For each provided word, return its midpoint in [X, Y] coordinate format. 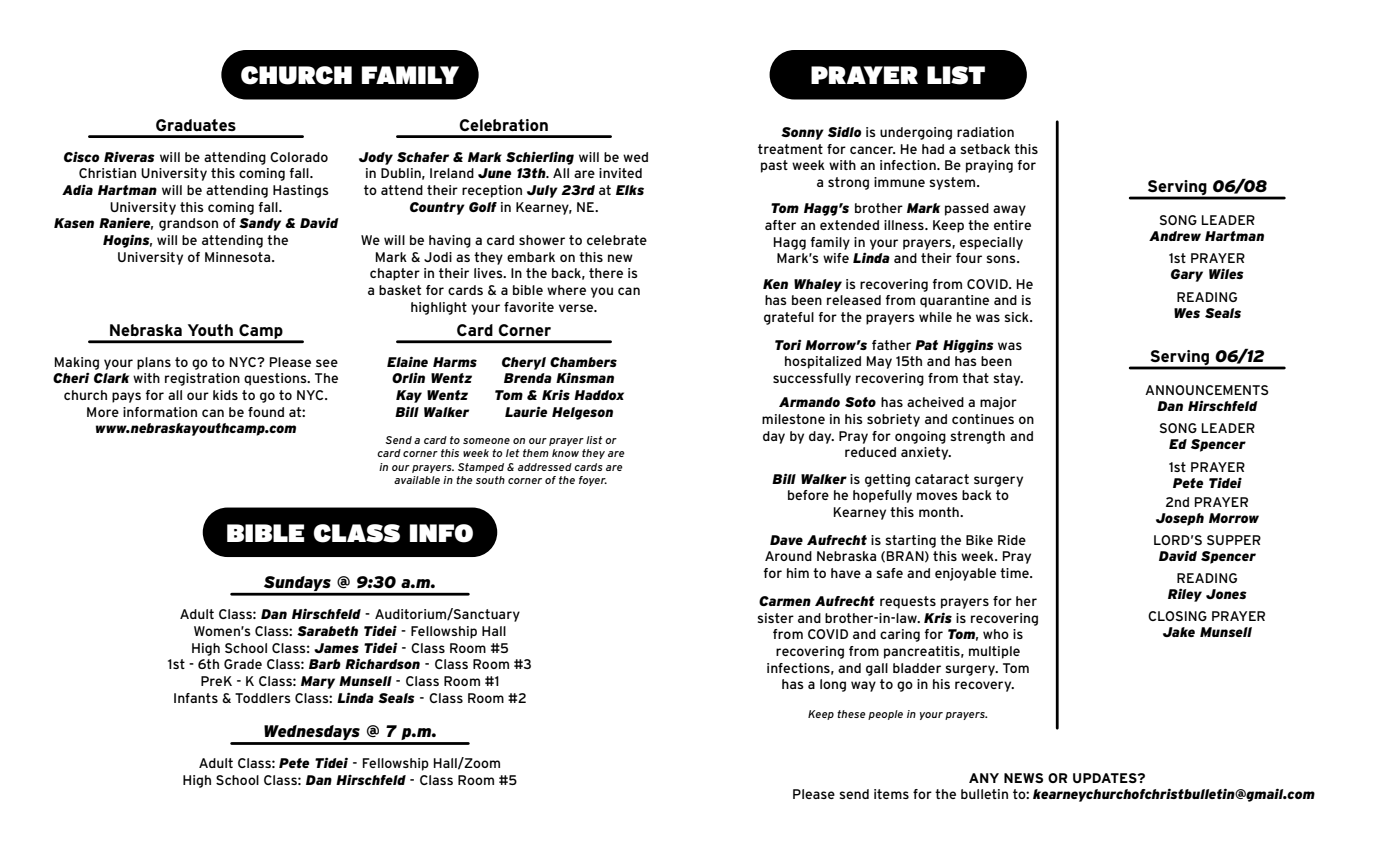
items [891, 794]
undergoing [916, 133]
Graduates [196, 125]
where [566, 290]
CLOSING [1177, 616]
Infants [196, 698]
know [565, 453]
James [336, 648]
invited [620, 173]
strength [978, 437]
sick [1018, 317]
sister [776, 618]
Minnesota [239, 257]
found [266, 412]
